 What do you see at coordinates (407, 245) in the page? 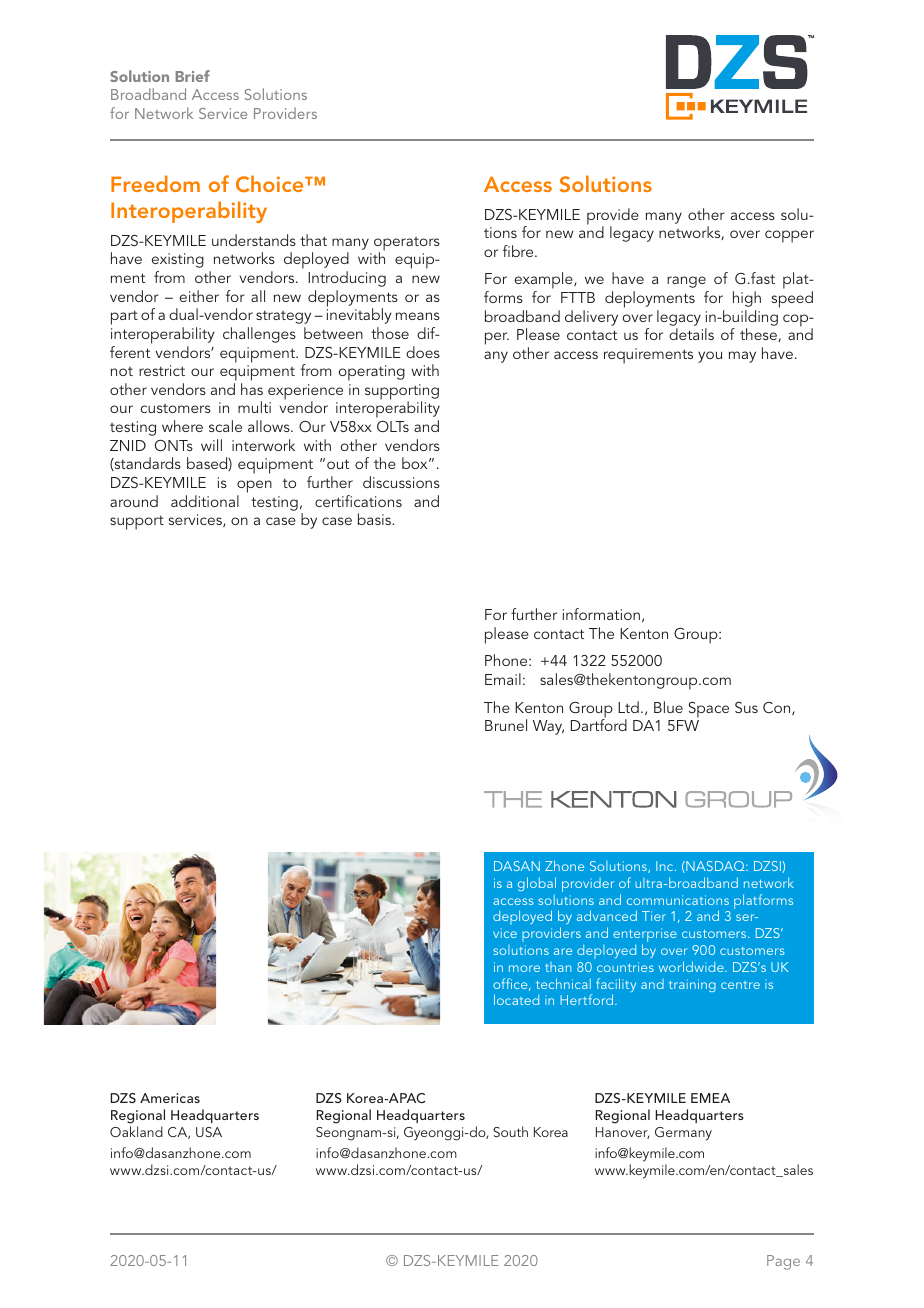
I see `operators` at bounding box center [407, 245].
